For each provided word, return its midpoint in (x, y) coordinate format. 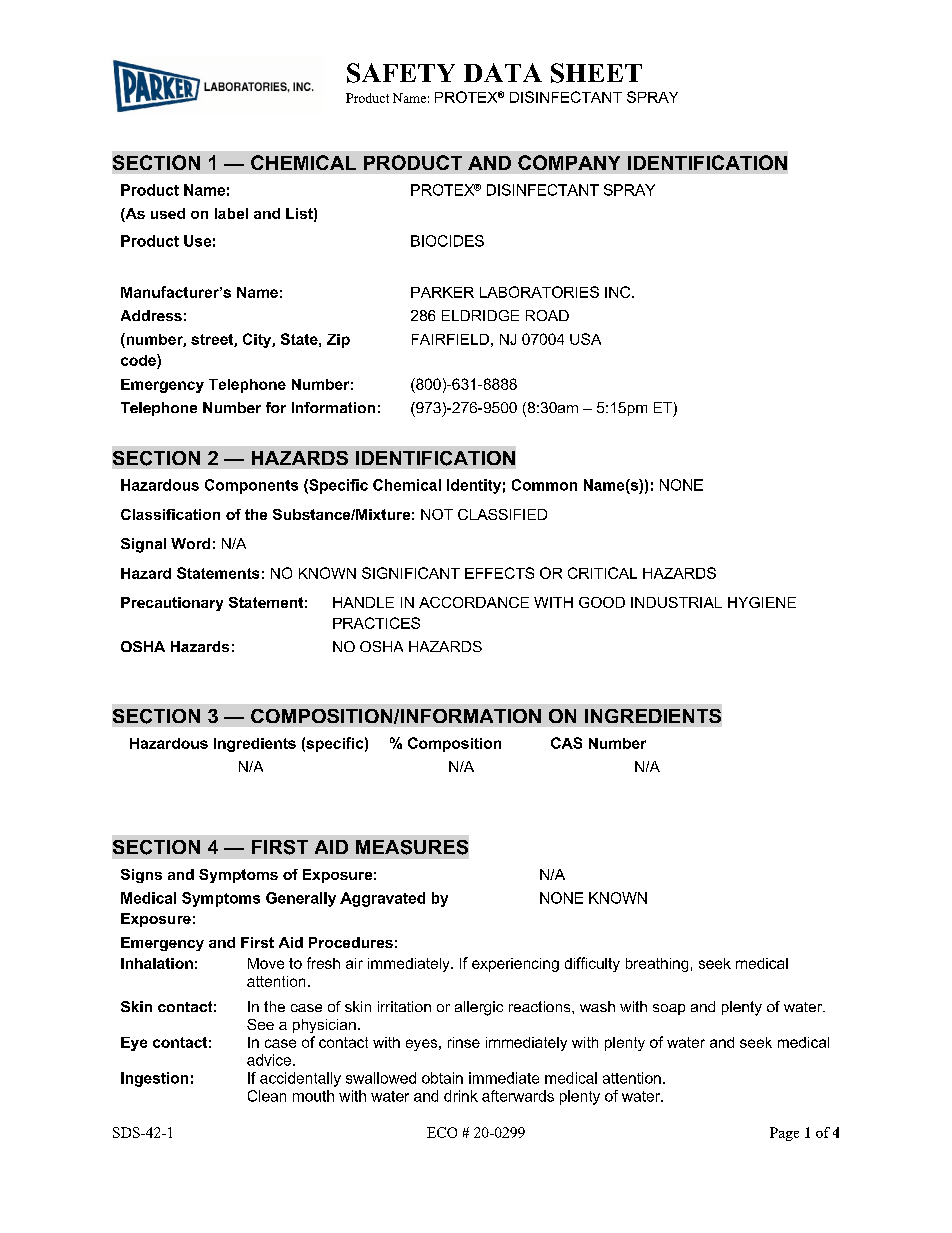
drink (461, 1096)
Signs (141, 876)
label (231, 213)
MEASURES (412, 847)
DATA (503, 72)
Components (251, 486)
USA (585, 339)
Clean (267, 1096)
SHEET (596, 73)
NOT (437, 514)
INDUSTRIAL (676, 602)
